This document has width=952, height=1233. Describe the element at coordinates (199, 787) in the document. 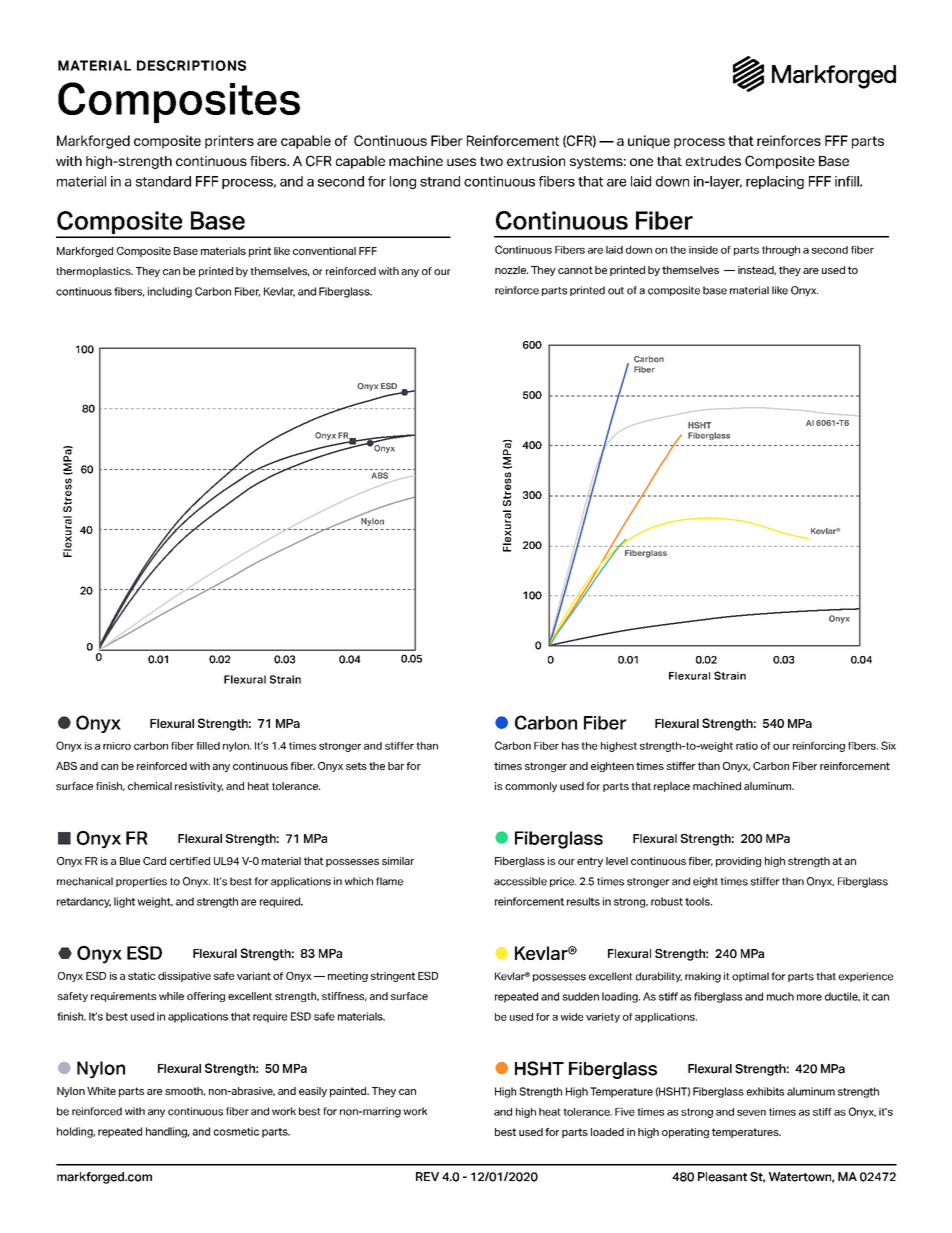

I see `resistivity` at that location.
